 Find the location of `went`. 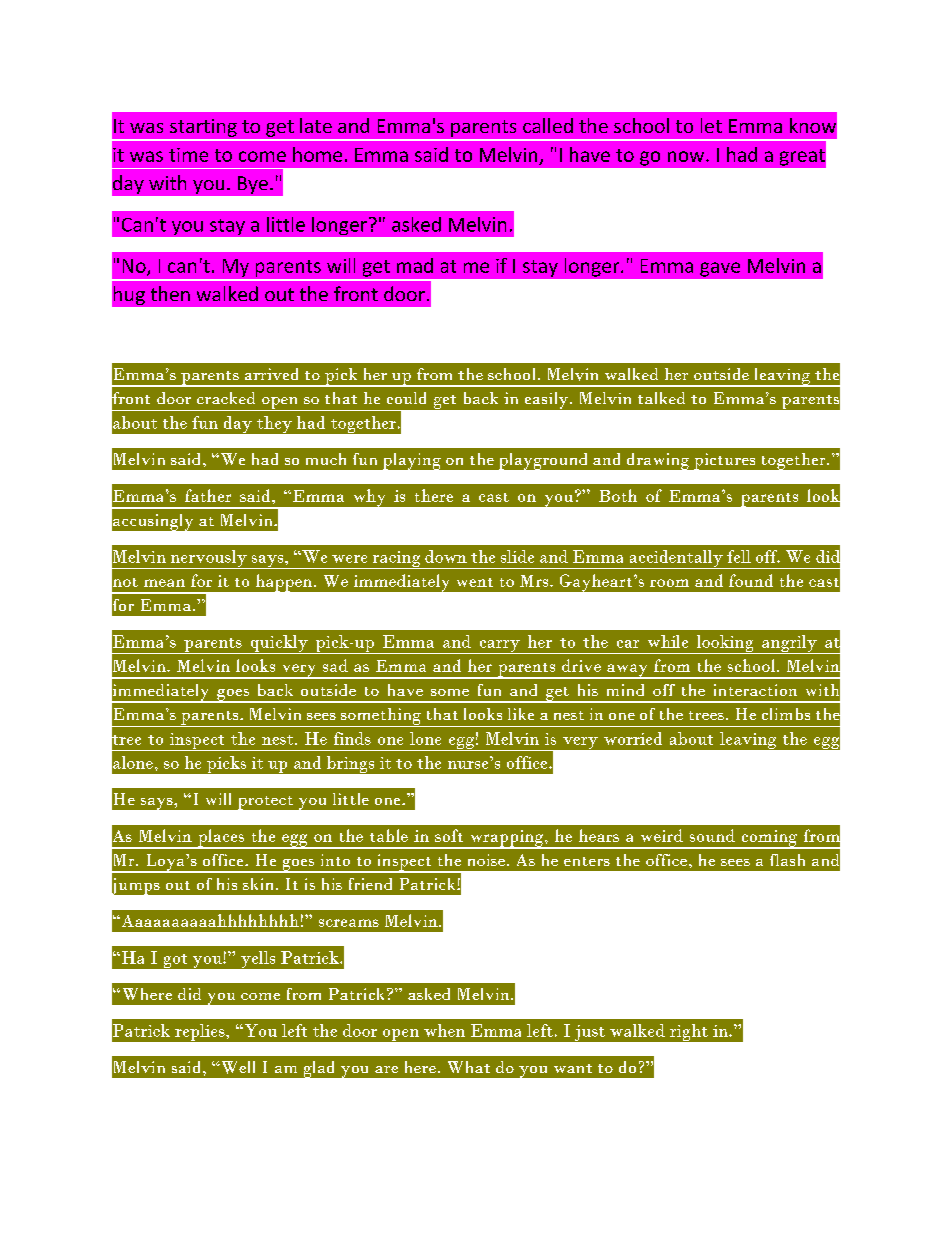

went is located at coordinates (475, 582).
